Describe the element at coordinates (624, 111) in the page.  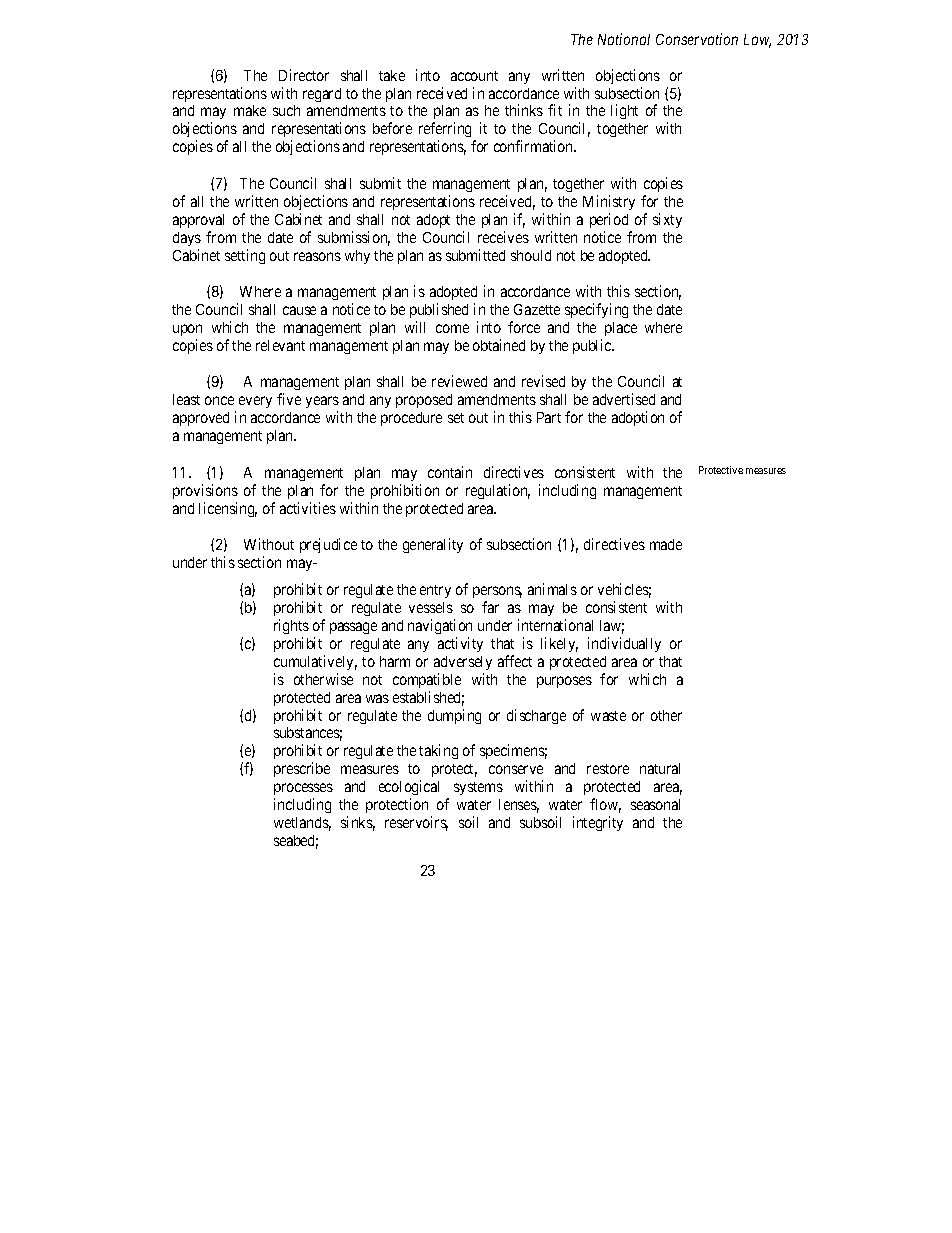
I see `light` at that location.
